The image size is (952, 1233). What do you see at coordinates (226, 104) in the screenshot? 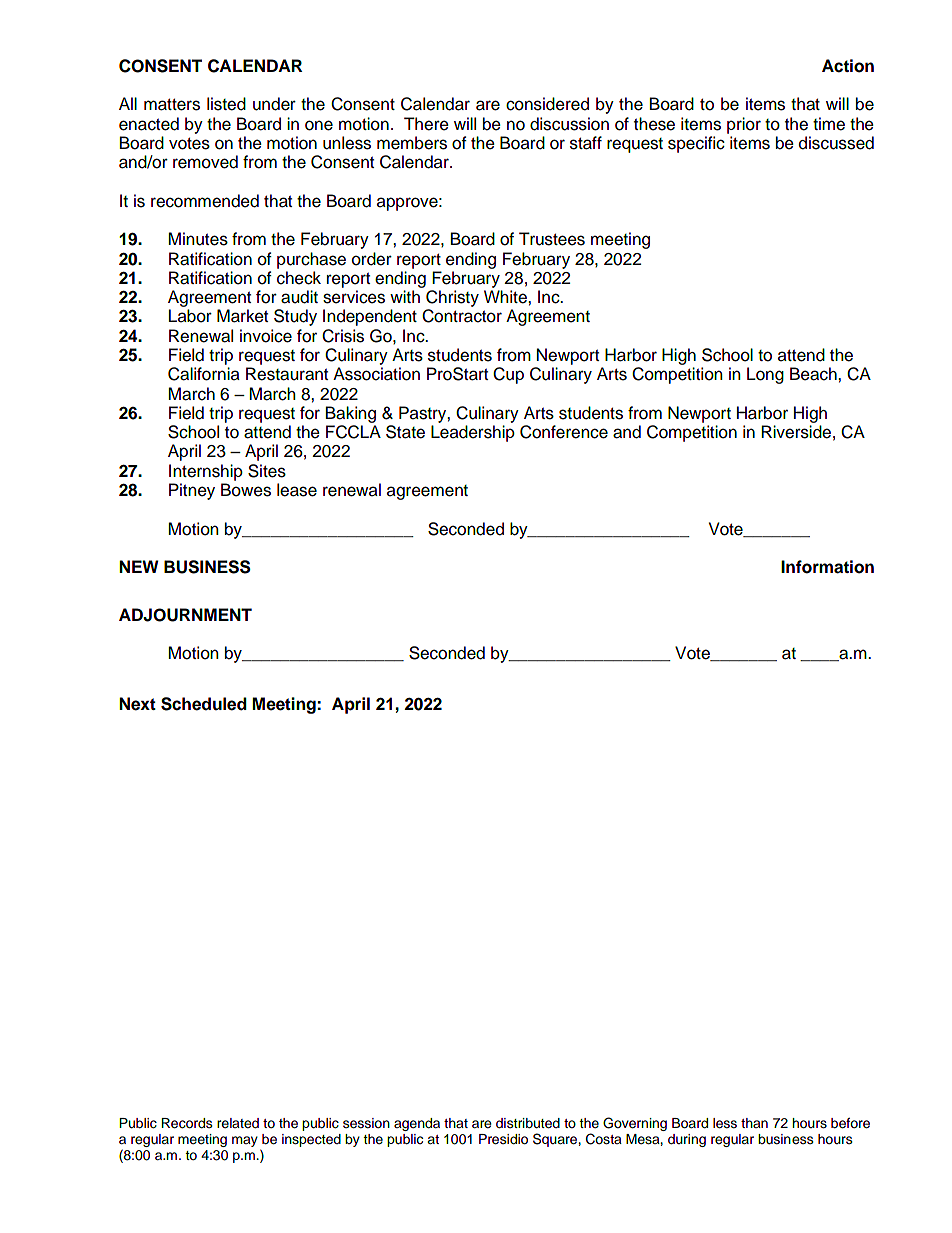
I see `listed` at bounding box center [226, 104].
